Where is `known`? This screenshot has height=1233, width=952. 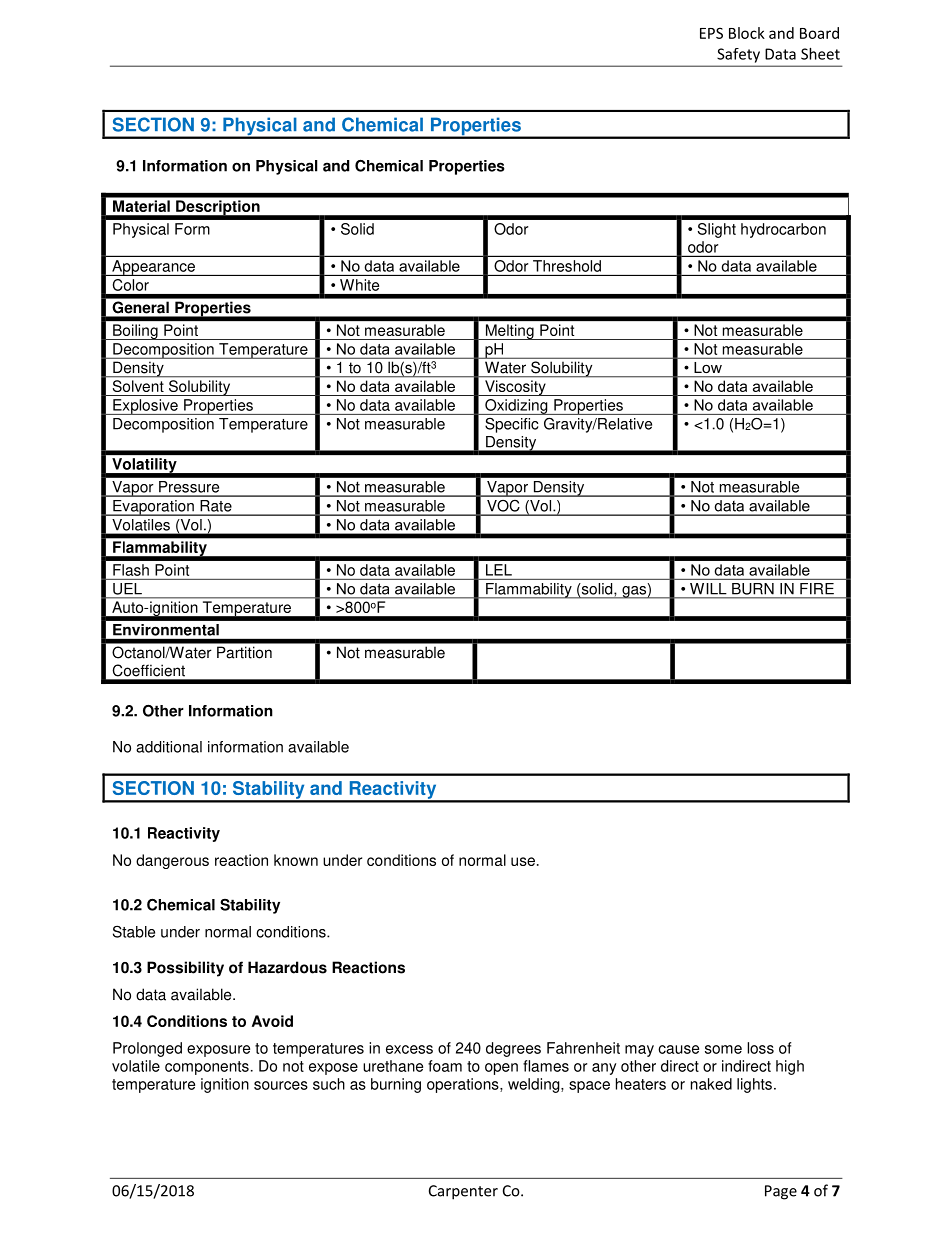
known is located at coordinates (296, 860).
